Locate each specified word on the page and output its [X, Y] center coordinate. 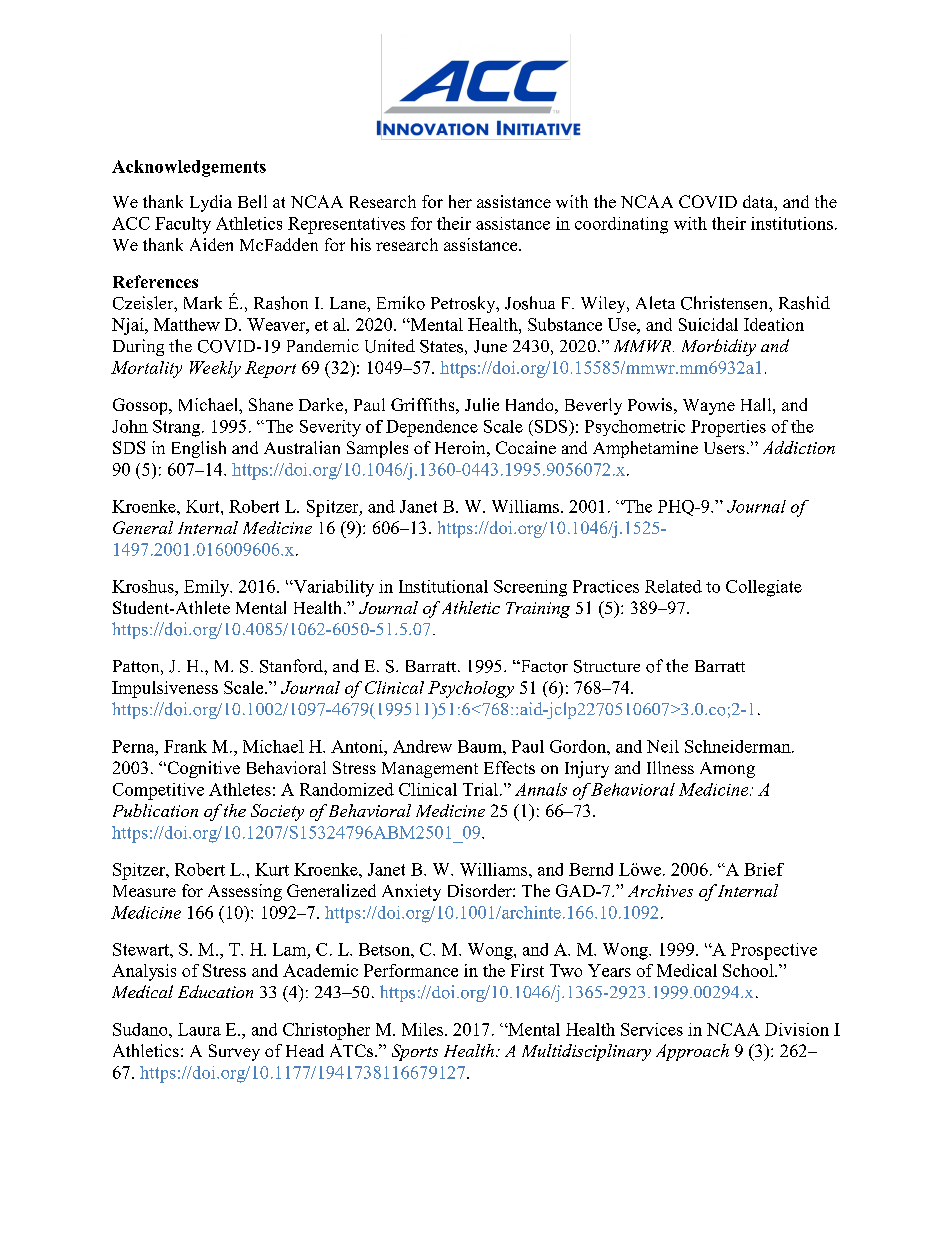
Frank [185, 746]
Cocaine [526, 447]
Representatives [346, 225]
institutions [792, 223]
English [199, 449]
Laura [199, 1029]
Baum [481, 746]
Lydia [211, 203]
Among [727, 770]
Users [724, 448]
